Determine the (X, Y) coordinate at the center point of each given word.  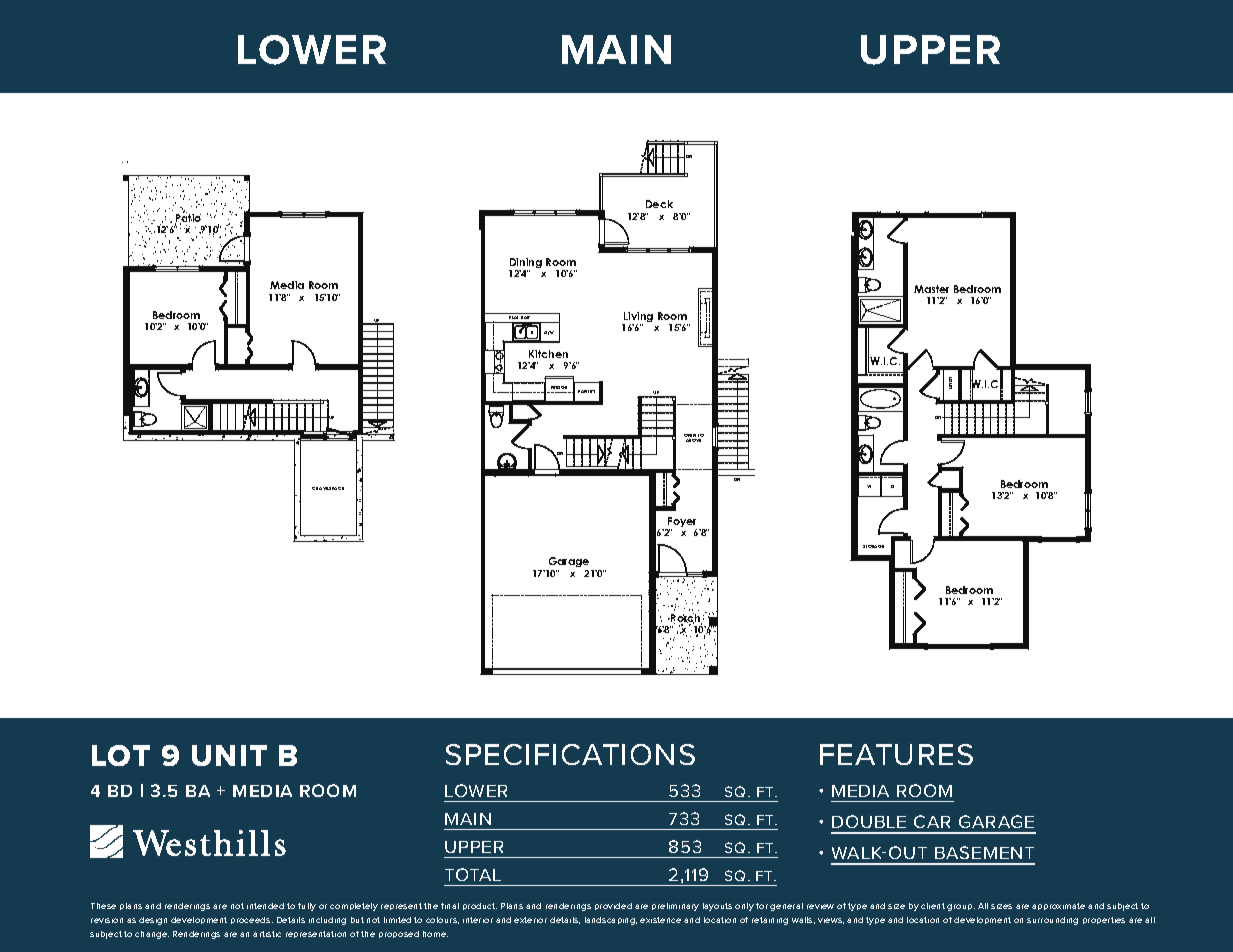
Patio (188, 218)
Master (931, 289)
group (961, 907)
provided (613, 906)
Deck (659, 204)
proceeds (252, 920)
